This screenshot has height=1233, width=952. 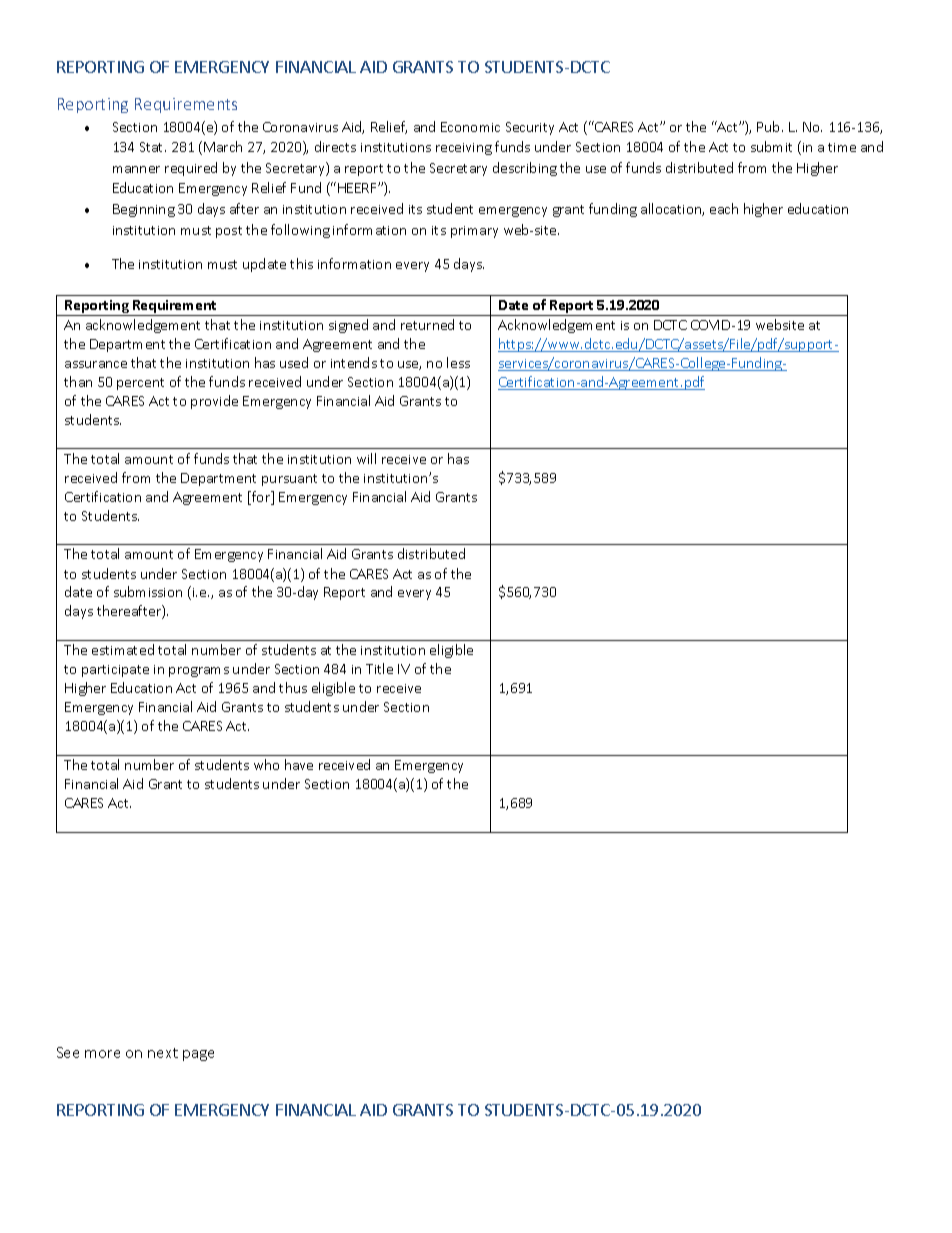 What do you see at coordinates (299, 764) in the screenshot?
I see `have` at bounding box center [299, 764].
